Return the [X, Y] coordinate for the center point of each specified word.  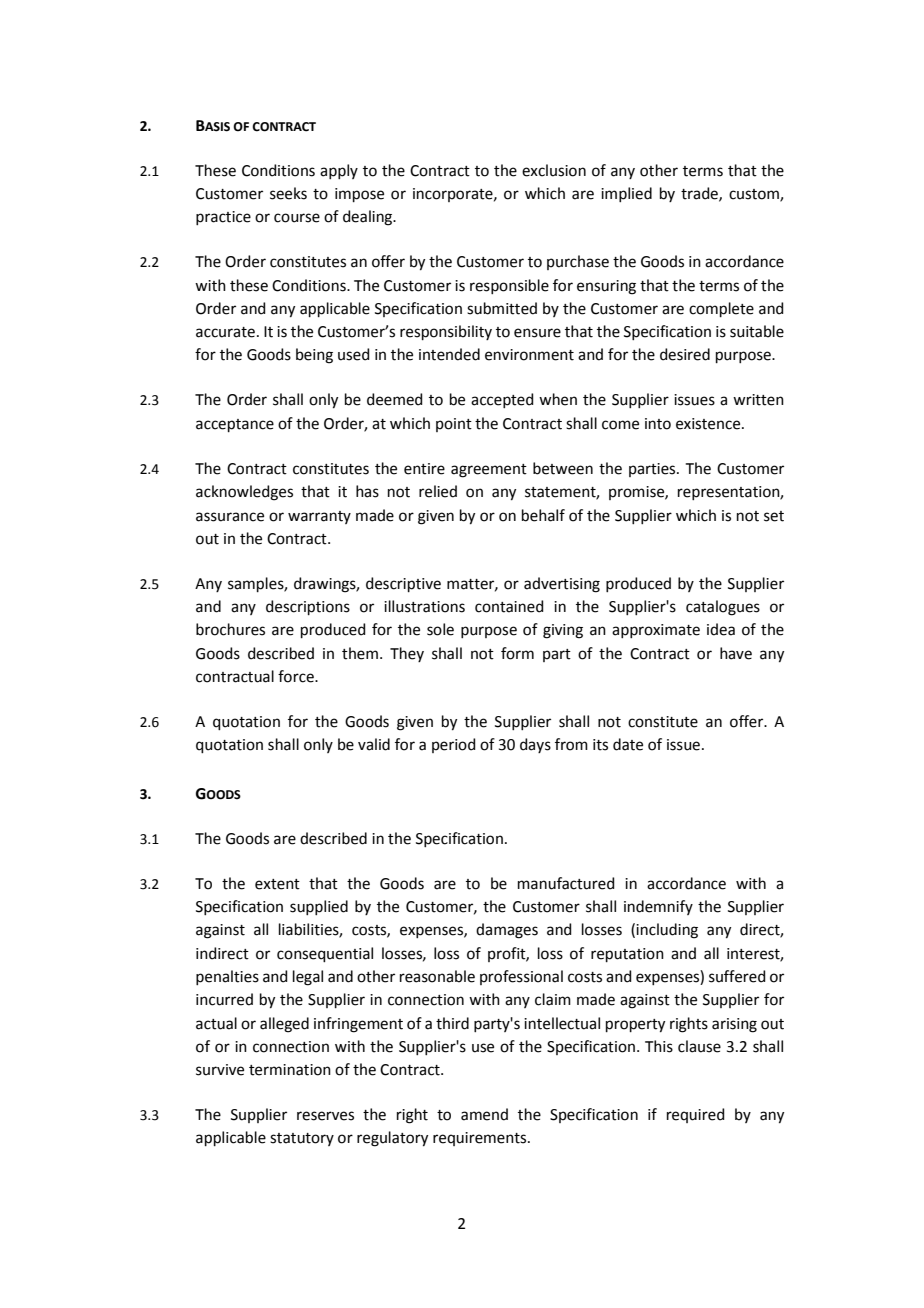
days [535, 745]
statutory [302, 1139]
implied [626, 194]
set [774, 516]
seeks [288, 193]
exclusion [554, 170]
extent [277, 884]
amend [484, 1114]
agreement [489, 471]
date [628, 744]
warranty [319, 517]
